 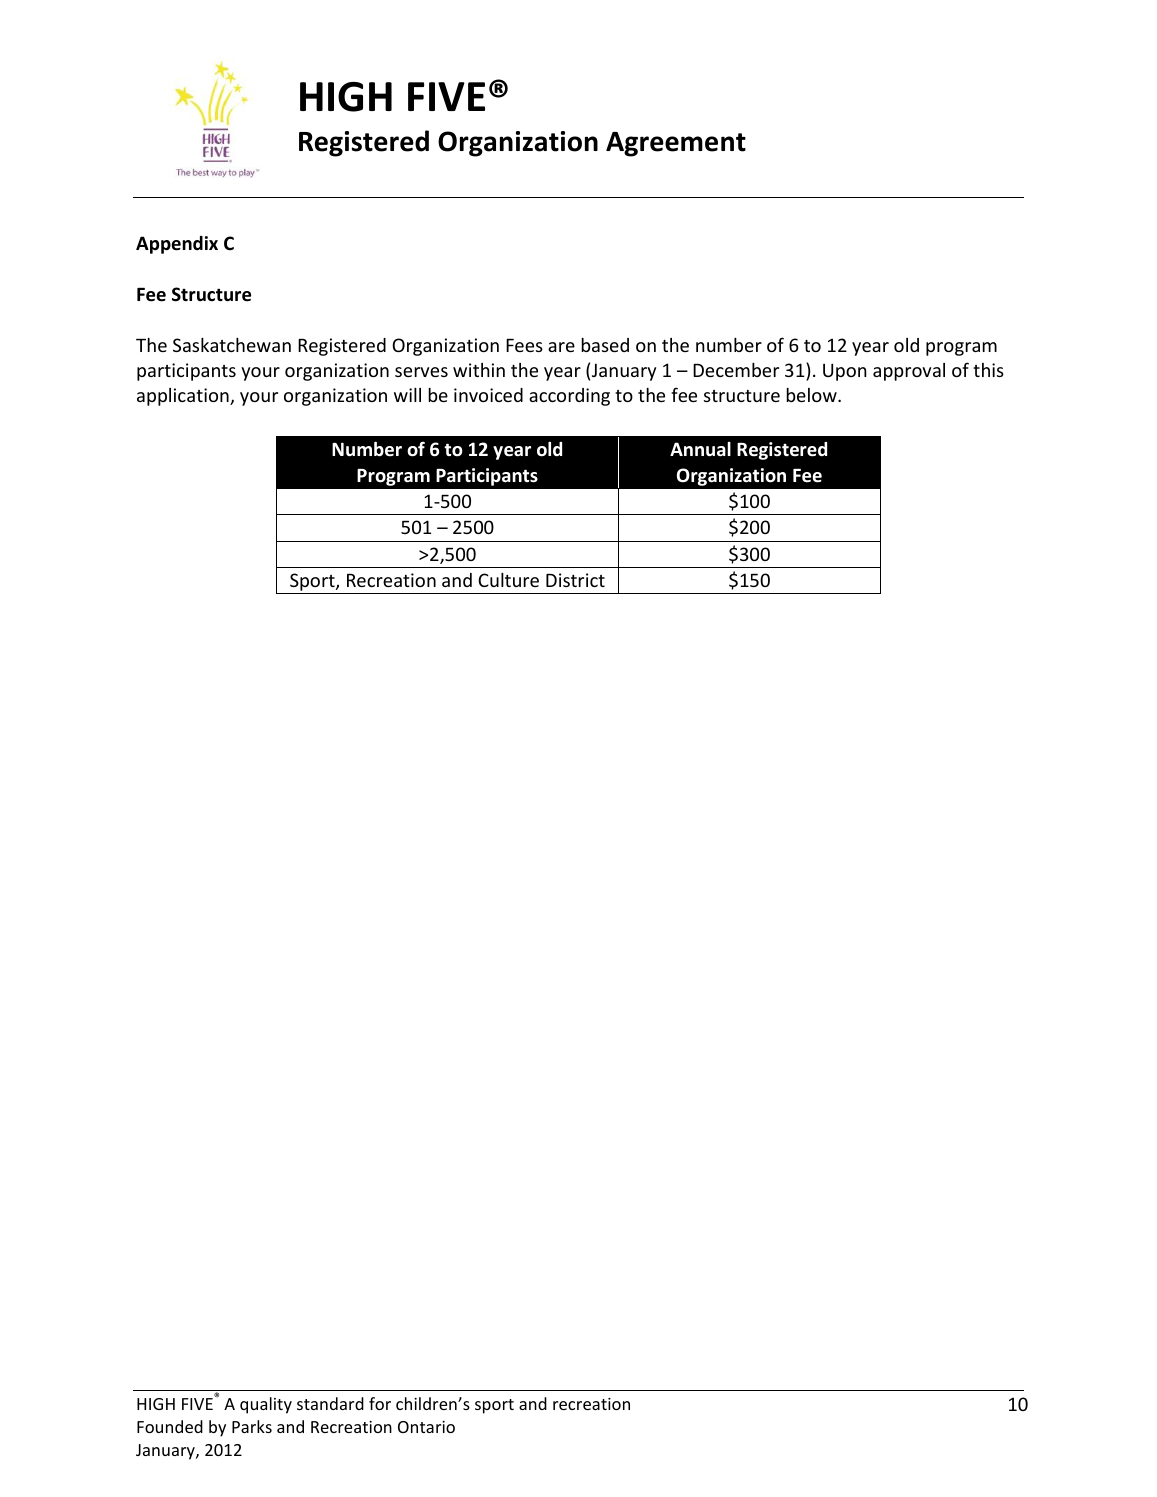 I want to click on Agreement, so click(x=676, y=144).
